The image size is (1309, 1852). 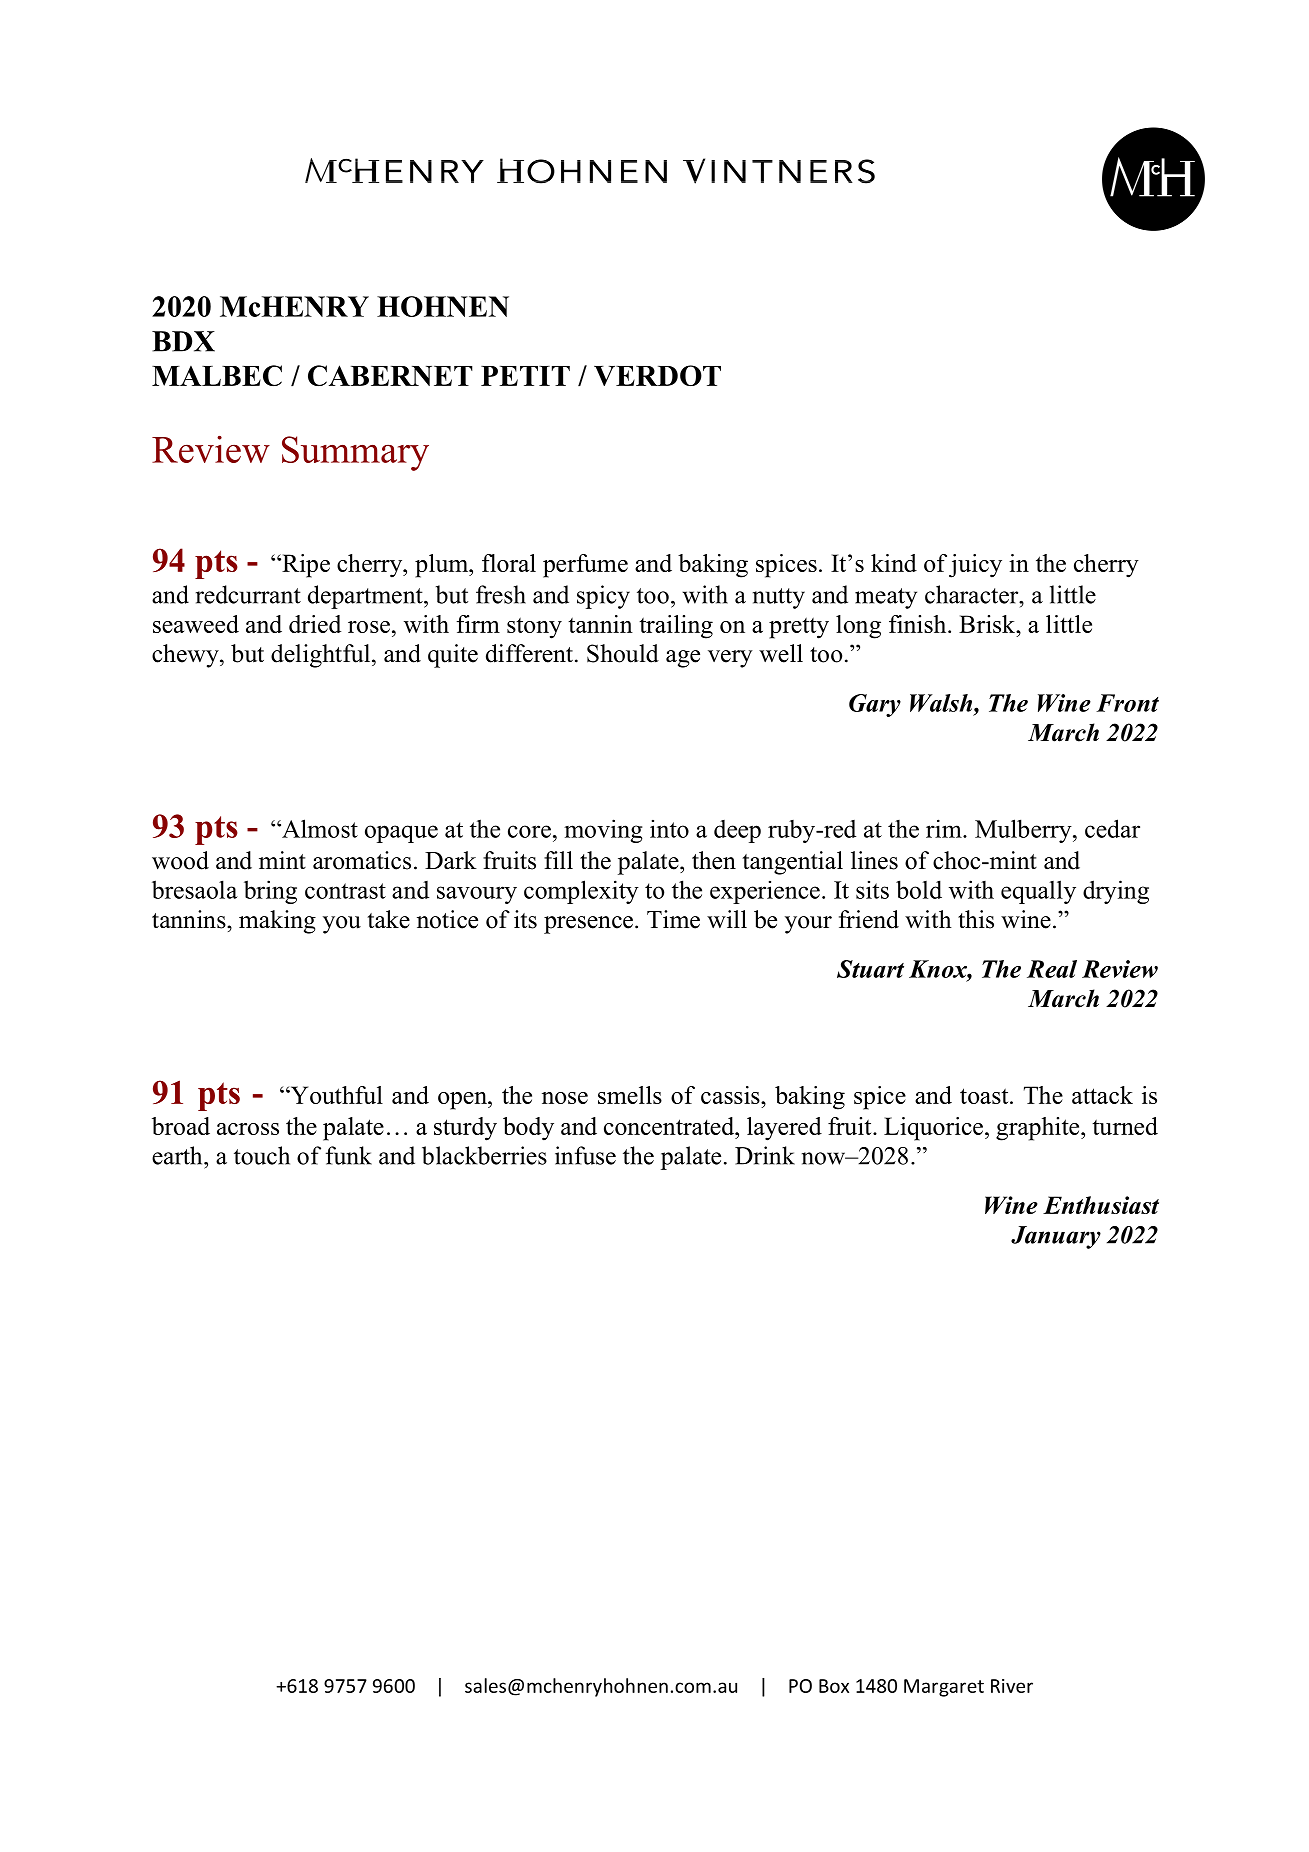 I want to click on PETIT, so click(x=525, y=376).
